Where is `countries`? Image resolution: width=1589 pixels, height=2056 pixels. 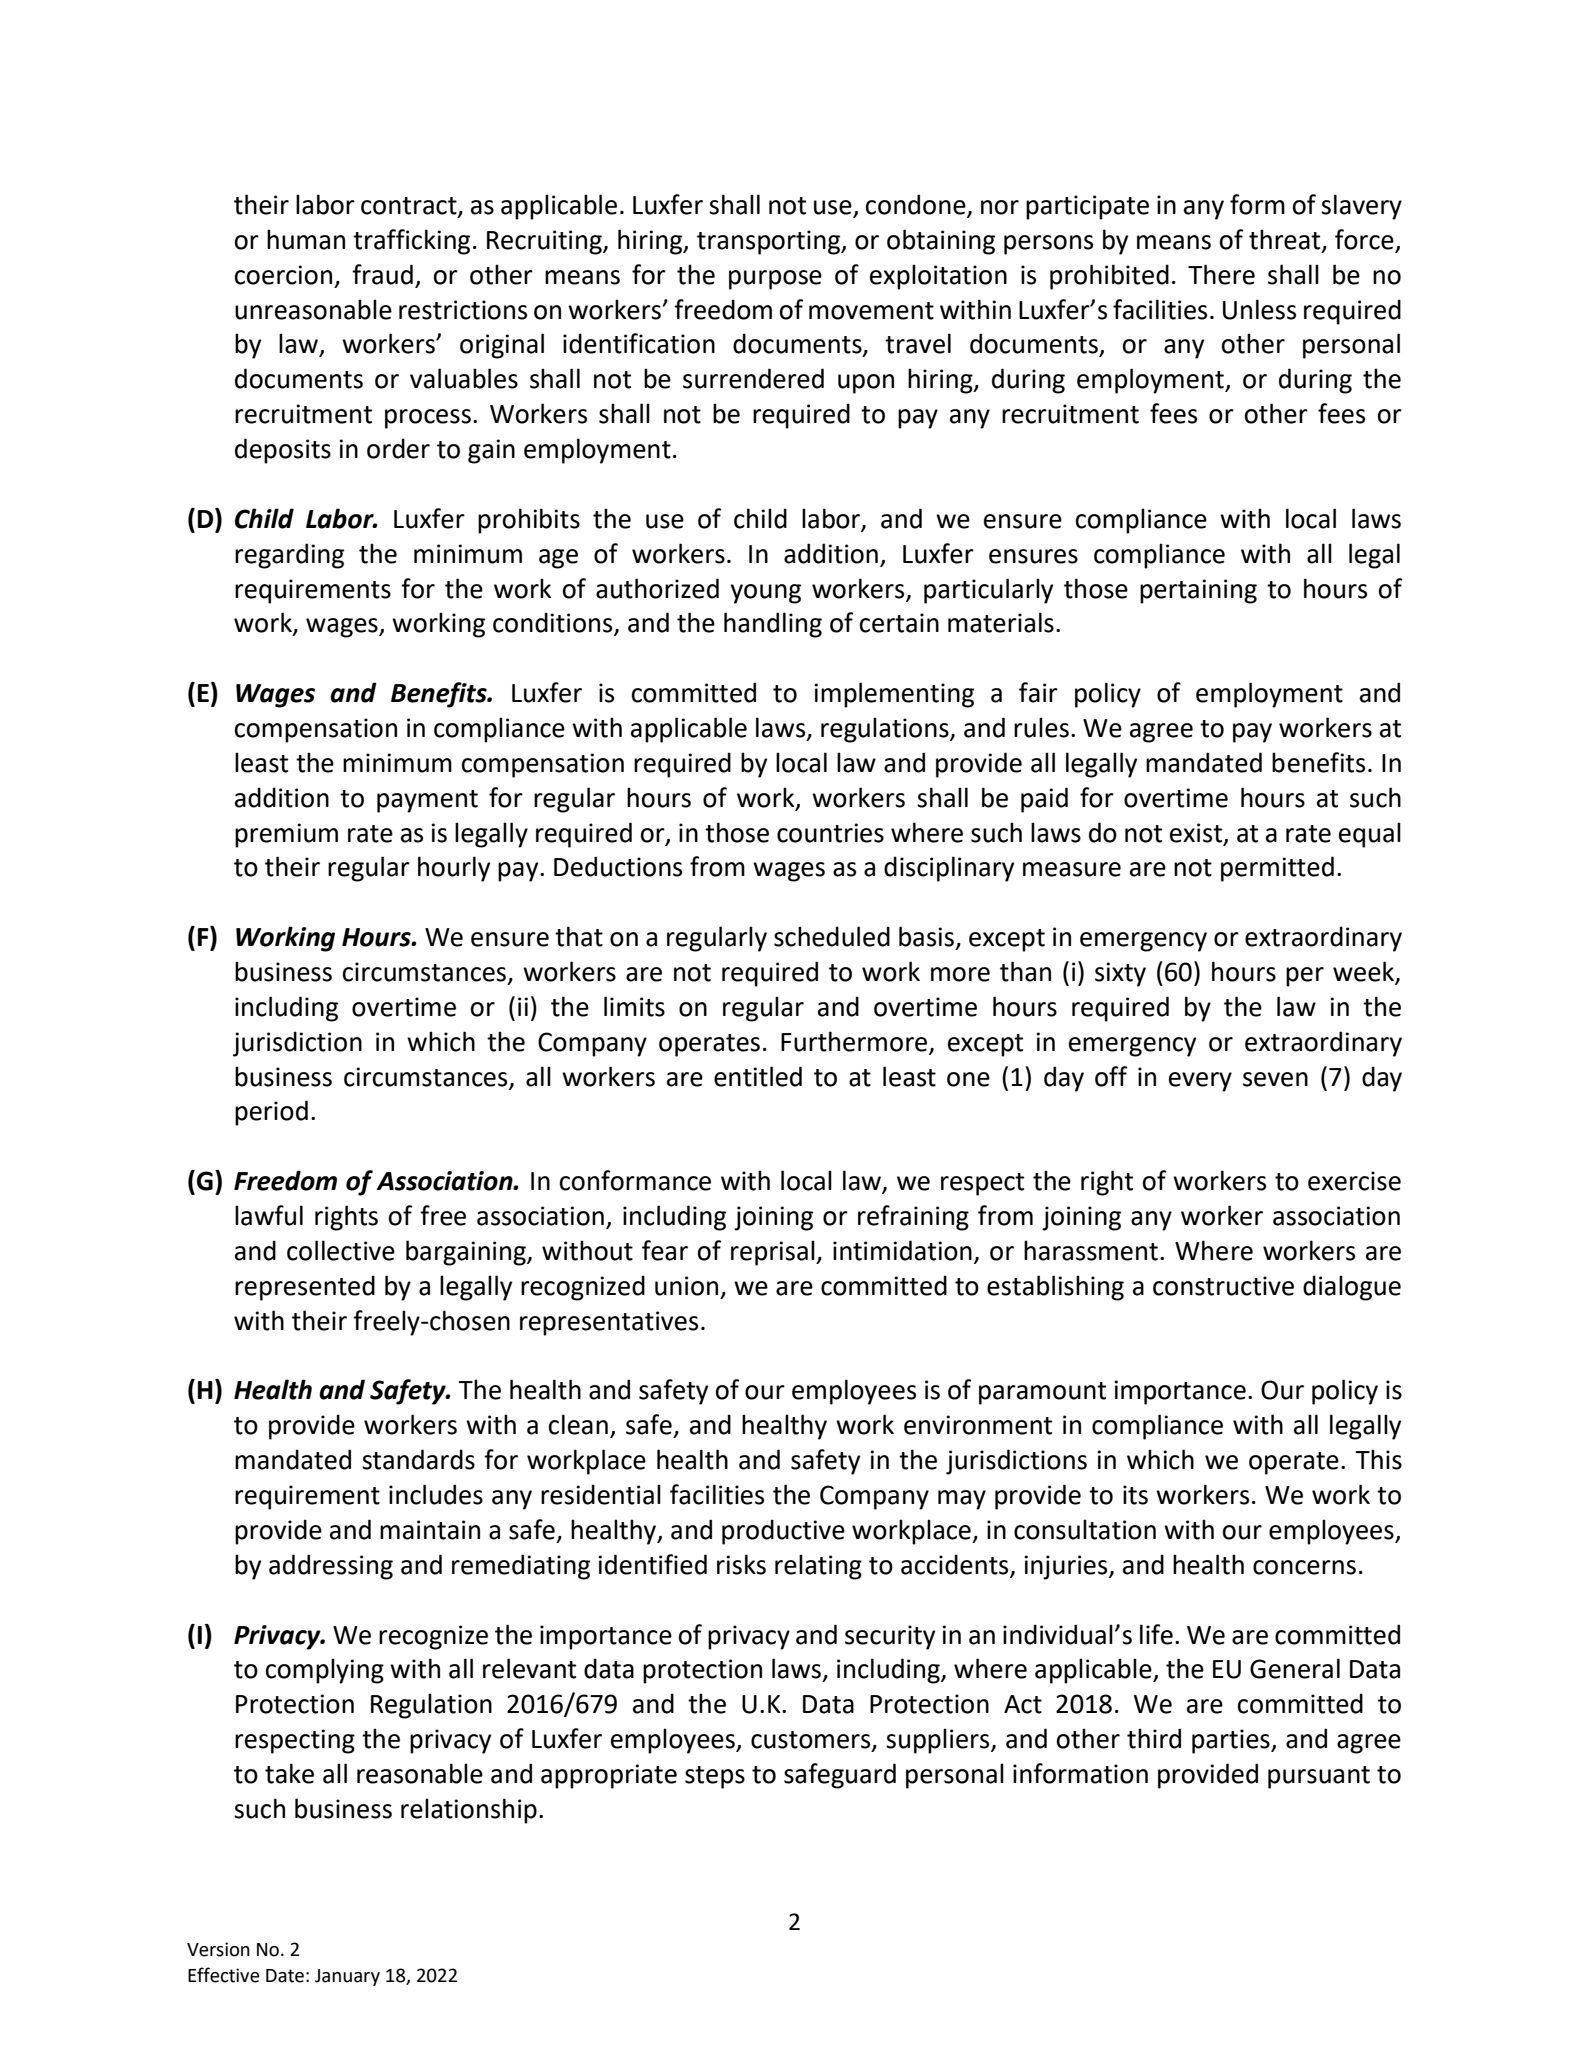
countries is located at coordinates (830, 833).
